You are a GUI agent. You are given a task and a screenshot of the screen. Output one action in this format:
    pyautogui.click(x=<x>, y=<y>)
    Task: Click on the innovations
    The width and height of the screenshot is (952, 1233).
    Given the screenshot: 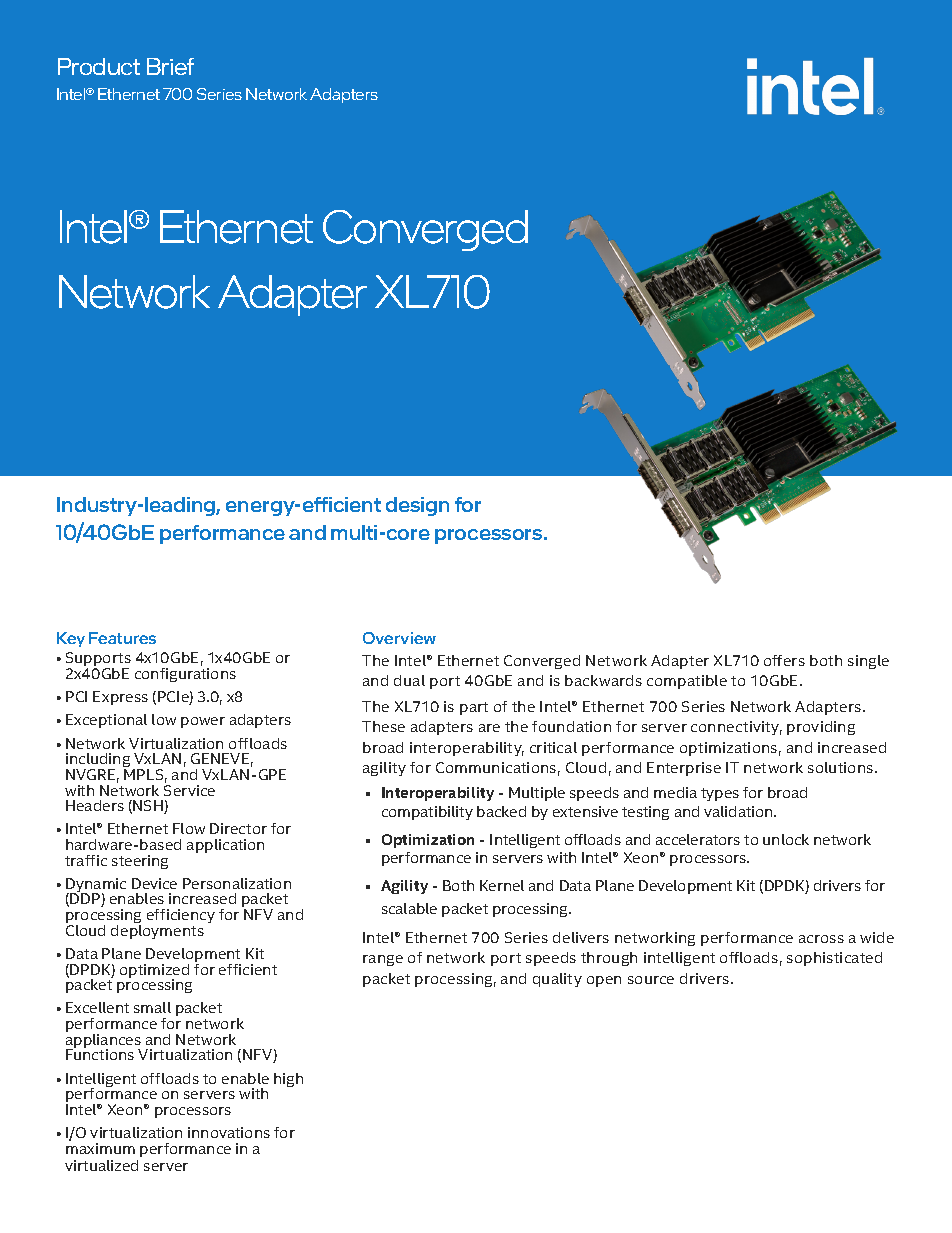 What is the action you would take?
    pyautogui.click(x=229, y=1132)
